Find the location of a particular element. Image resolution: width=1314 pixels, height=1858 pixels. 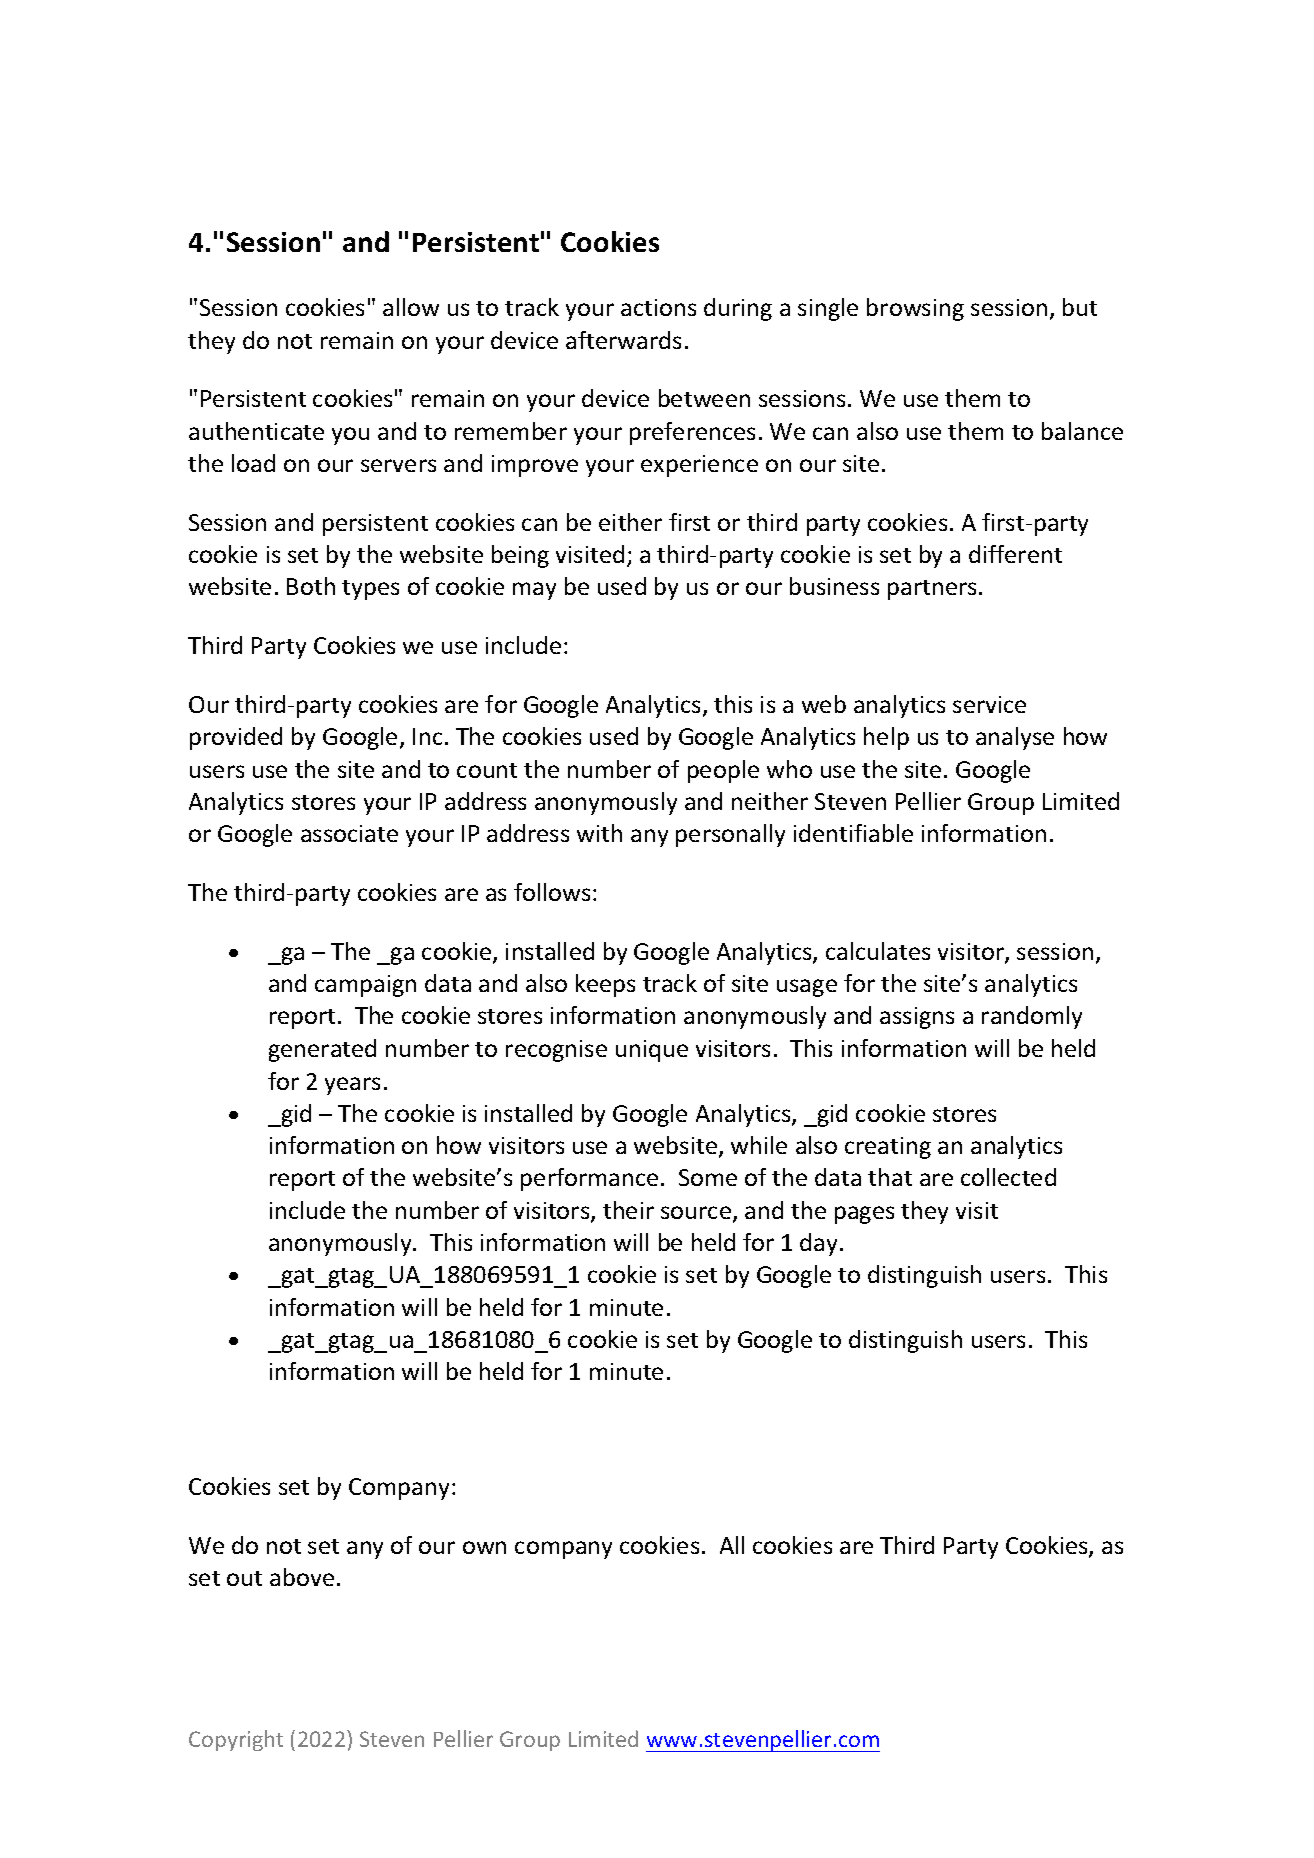

generated is located at coordinates (322, 1050).
